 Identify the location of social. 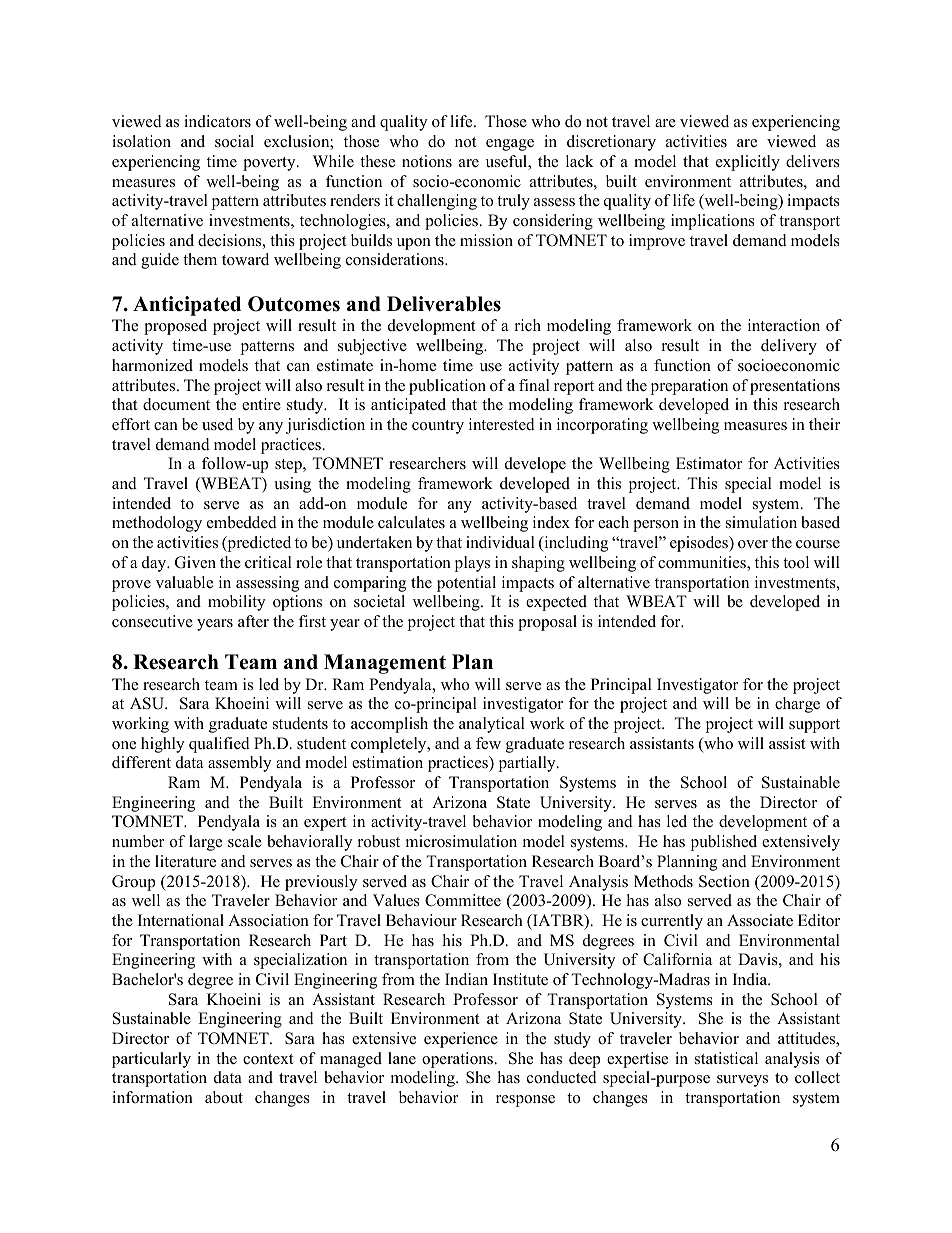
(234, 141).
